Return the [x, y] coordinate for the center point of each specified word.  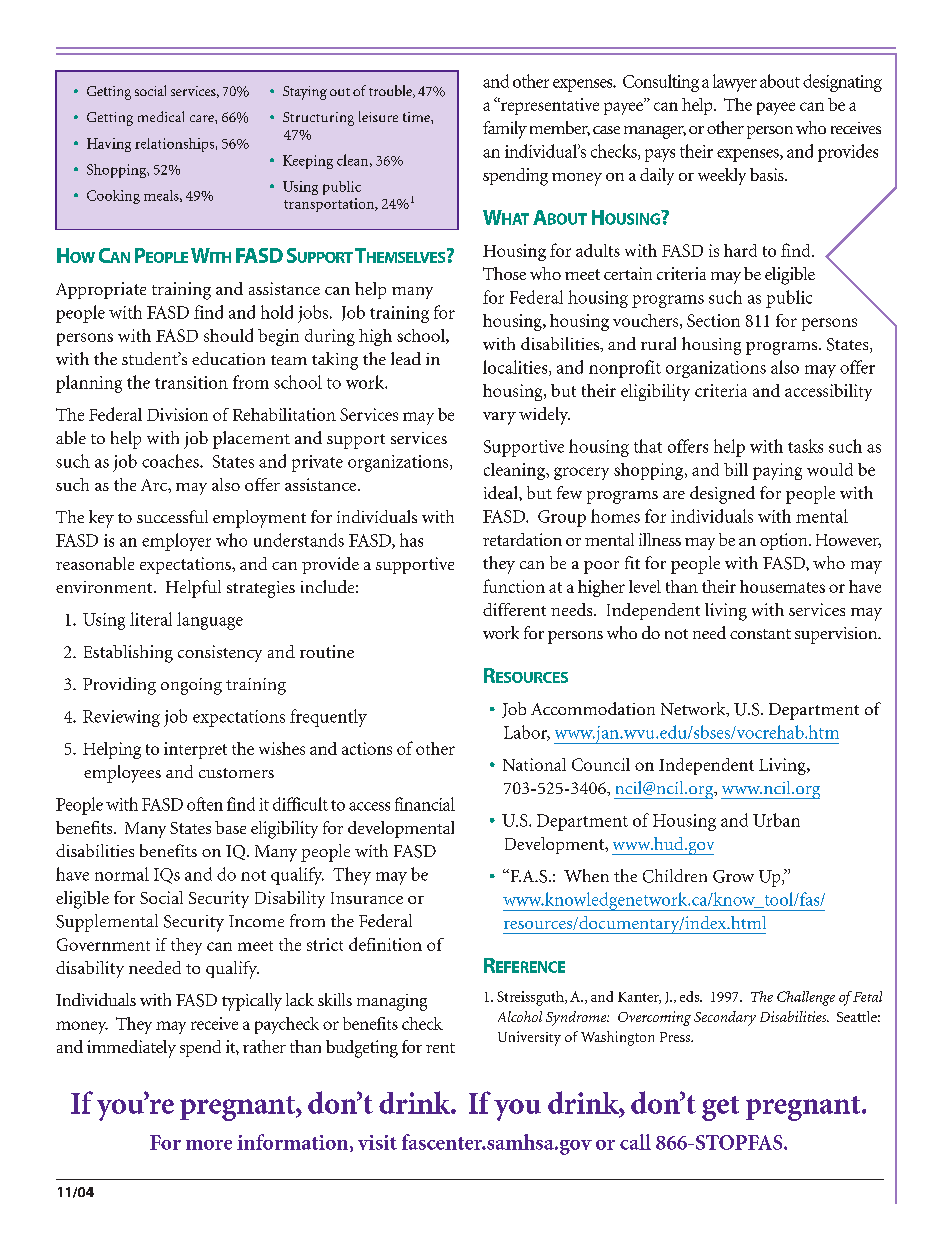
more [209, 1145]
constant [760, 634]
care [203, 118]
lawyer [735, 83]
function [514, 586]
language [210, 621]
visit [377, 1142]
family [505, 130]
